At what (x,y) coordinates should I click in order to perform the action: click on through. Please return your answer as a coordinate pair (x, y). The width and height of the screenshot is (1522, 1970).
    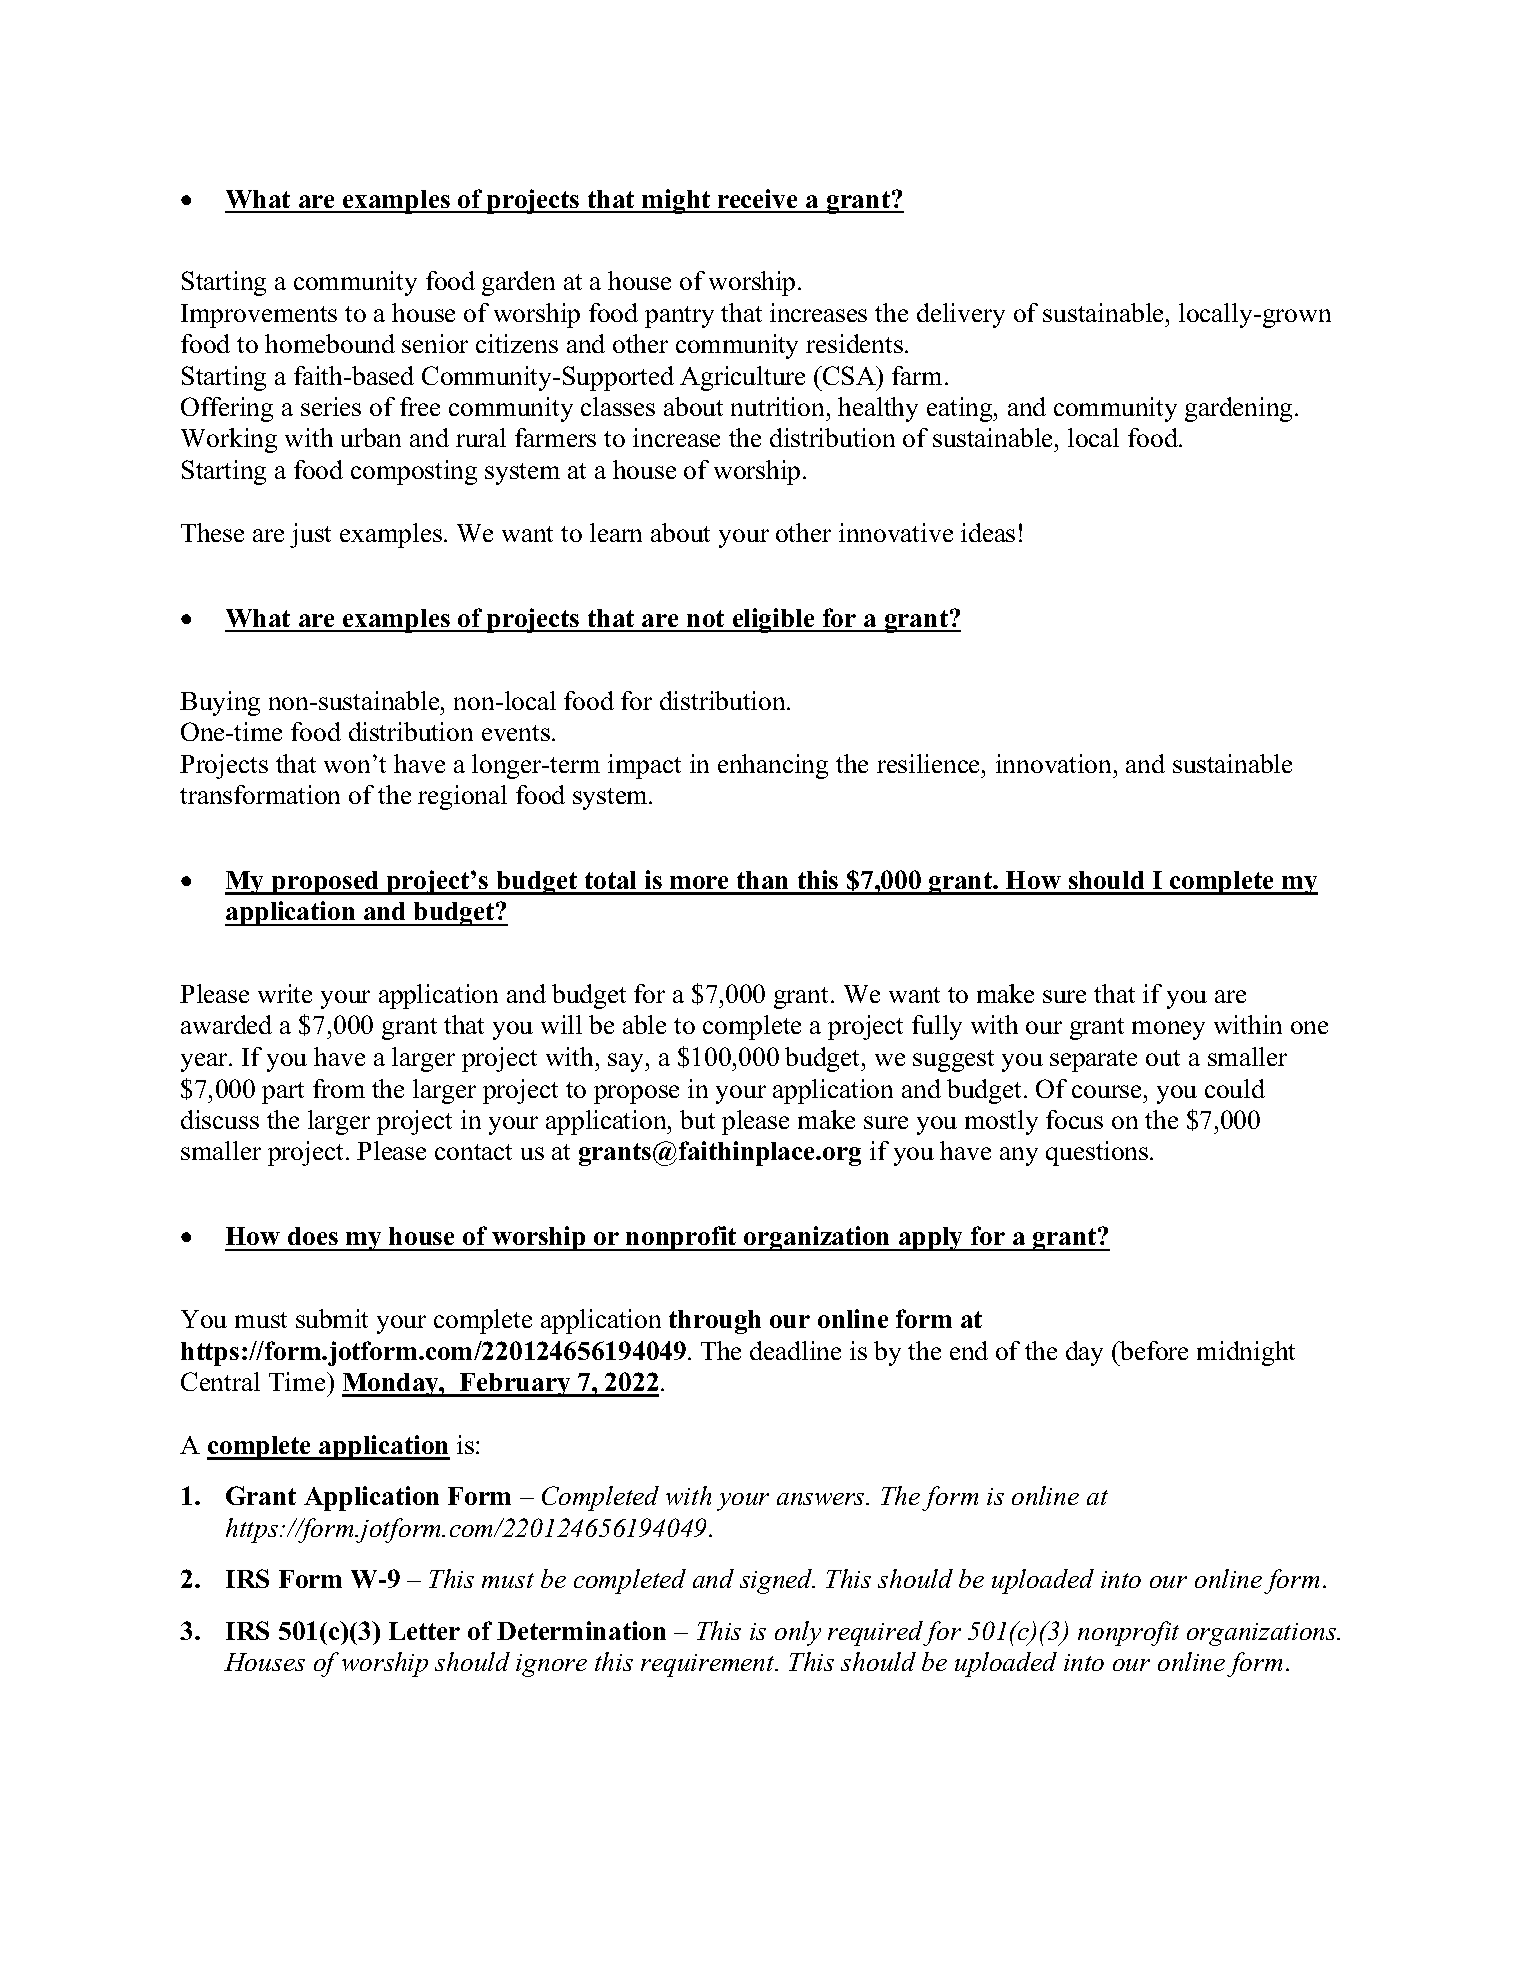
    Looking at the image, I should click on (715, 1322).
